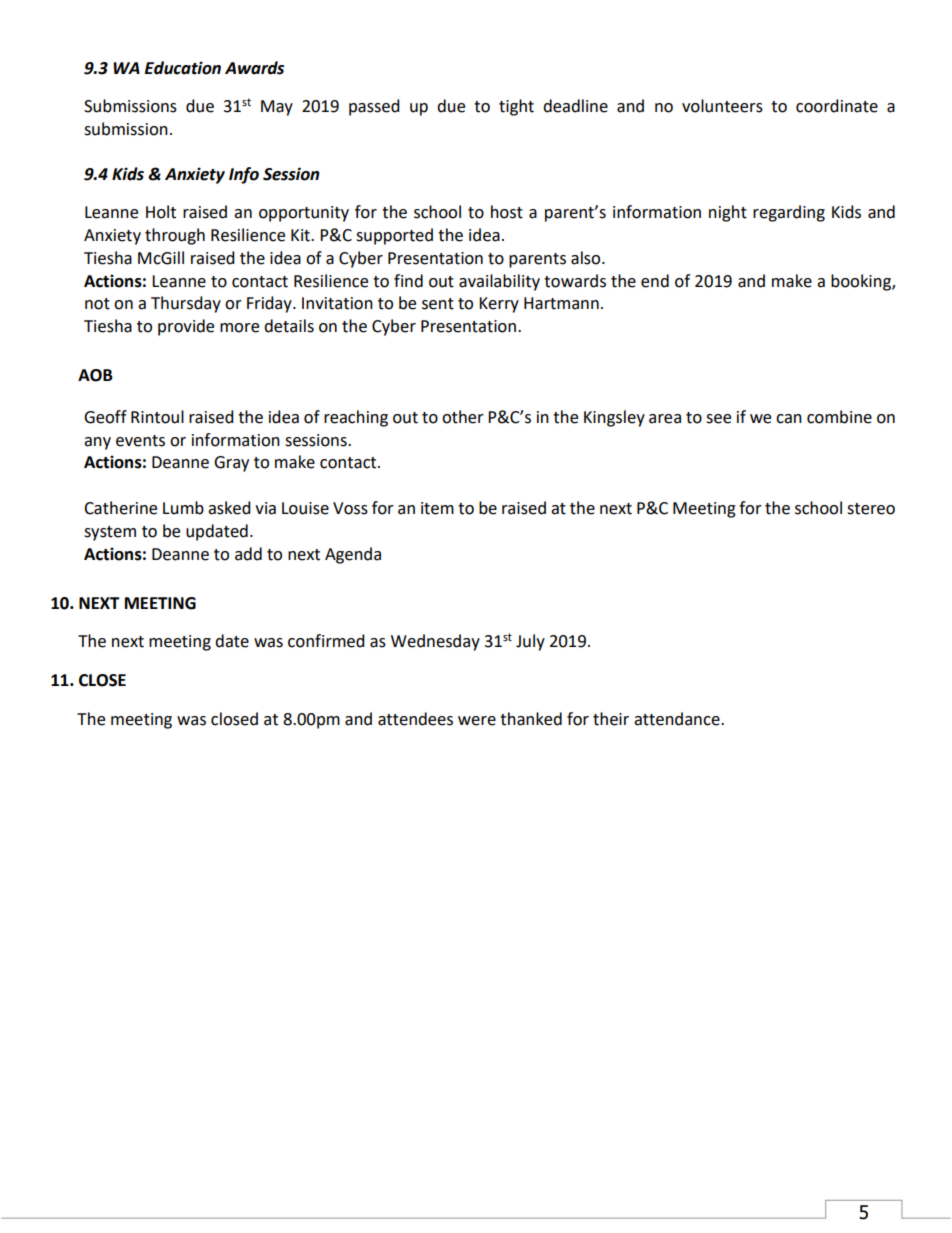 The image size is (952, 1233). What do you see at coordinates (722, 106) in the document?
I see `volunteers` at bounding box center [722, 106].
